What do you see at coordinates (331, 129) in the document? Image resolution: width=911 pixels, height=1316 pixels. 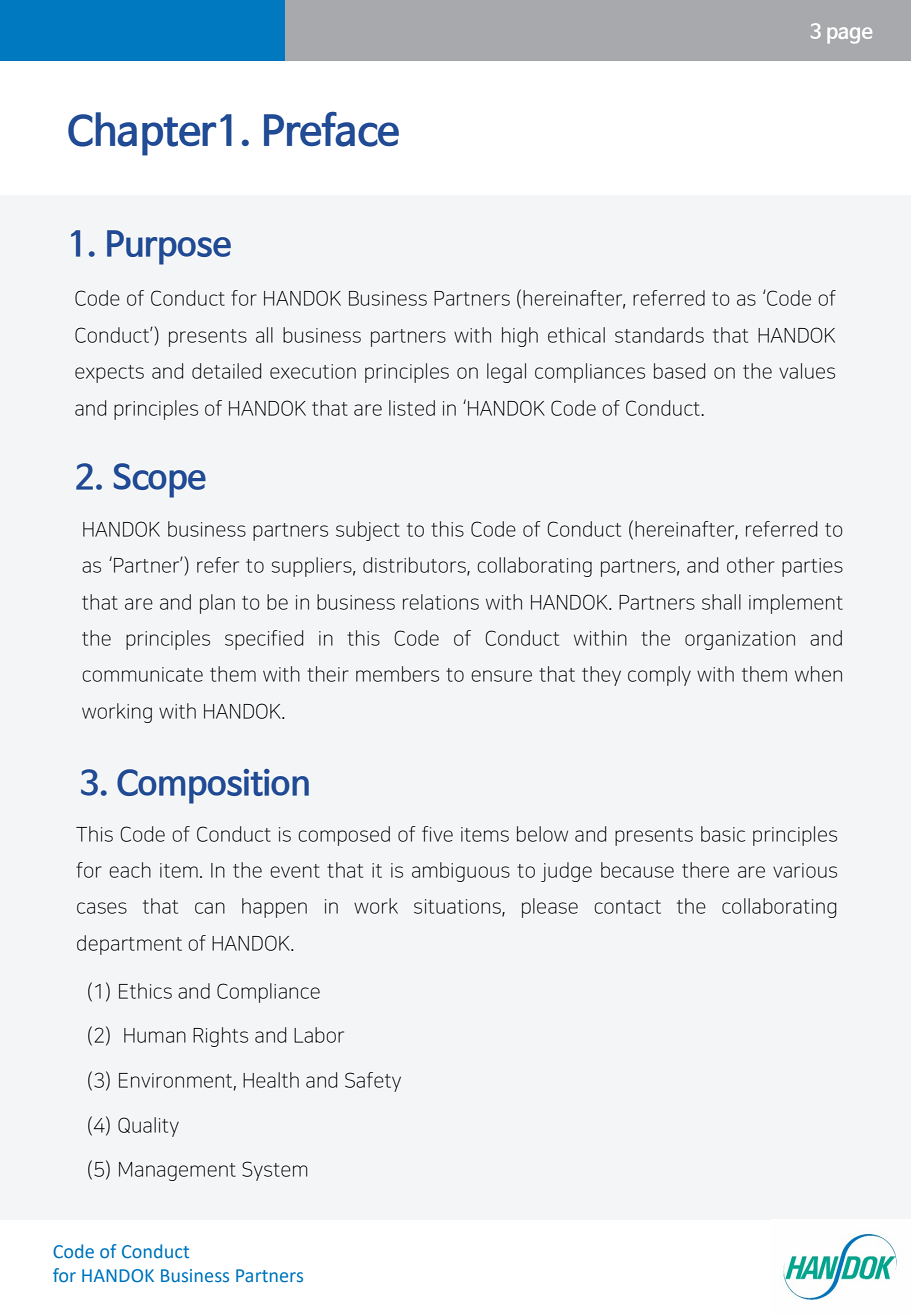 I see `Preface` at bounding box center [331, 129].
